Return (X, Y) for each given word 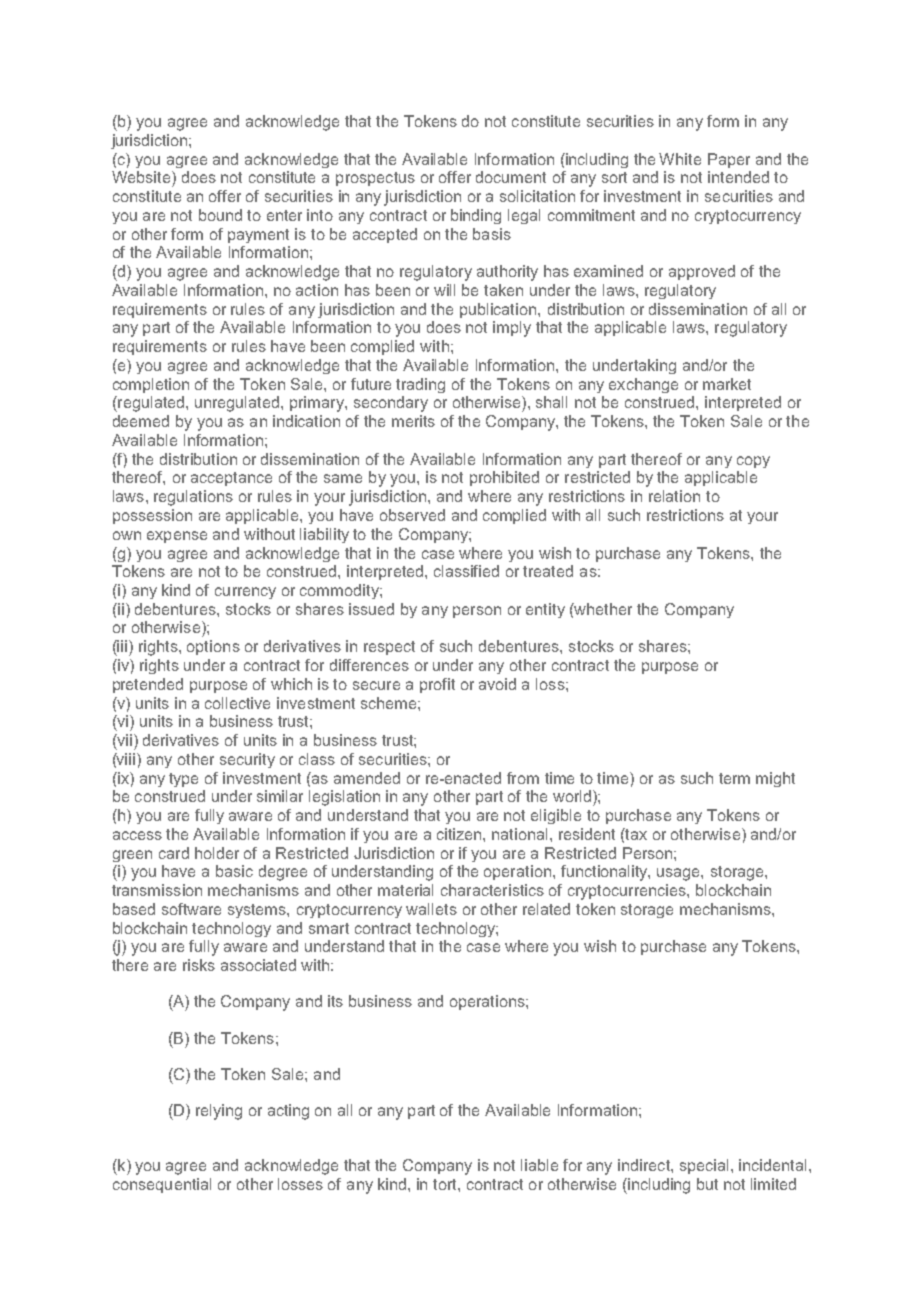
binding (476, 216)
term (734, 778)
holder (217, 853)
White (680, 159)
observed (412, 515)
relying (219, 1112)
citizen (460, 834)
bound (220, 215)
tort (446, 1184)
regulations (193, 498)
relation (674, 496)
